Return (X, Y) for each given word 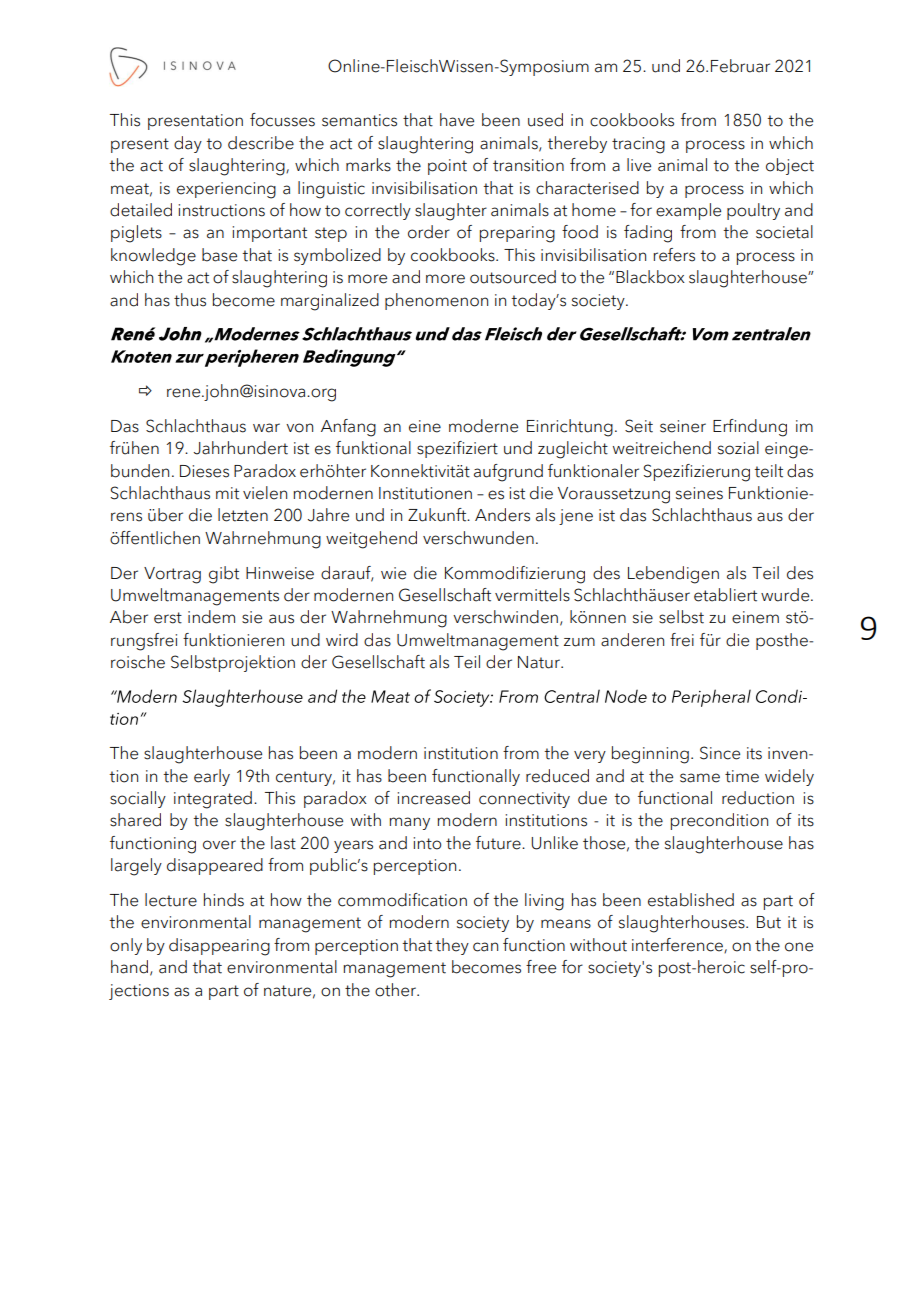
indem (211, 617)
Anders (502, 515)
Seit (639, 426)
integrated (213, 800)
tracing (638, 145)
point (447, 167)
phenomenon (436, 301)
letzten (243, 515)
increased (433, 798)
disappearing (219, 947)
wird (342, 640)
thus (190, 300)
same (700, 778)
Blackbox (650, 277)
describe (261, 143)
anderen (632, 640)
